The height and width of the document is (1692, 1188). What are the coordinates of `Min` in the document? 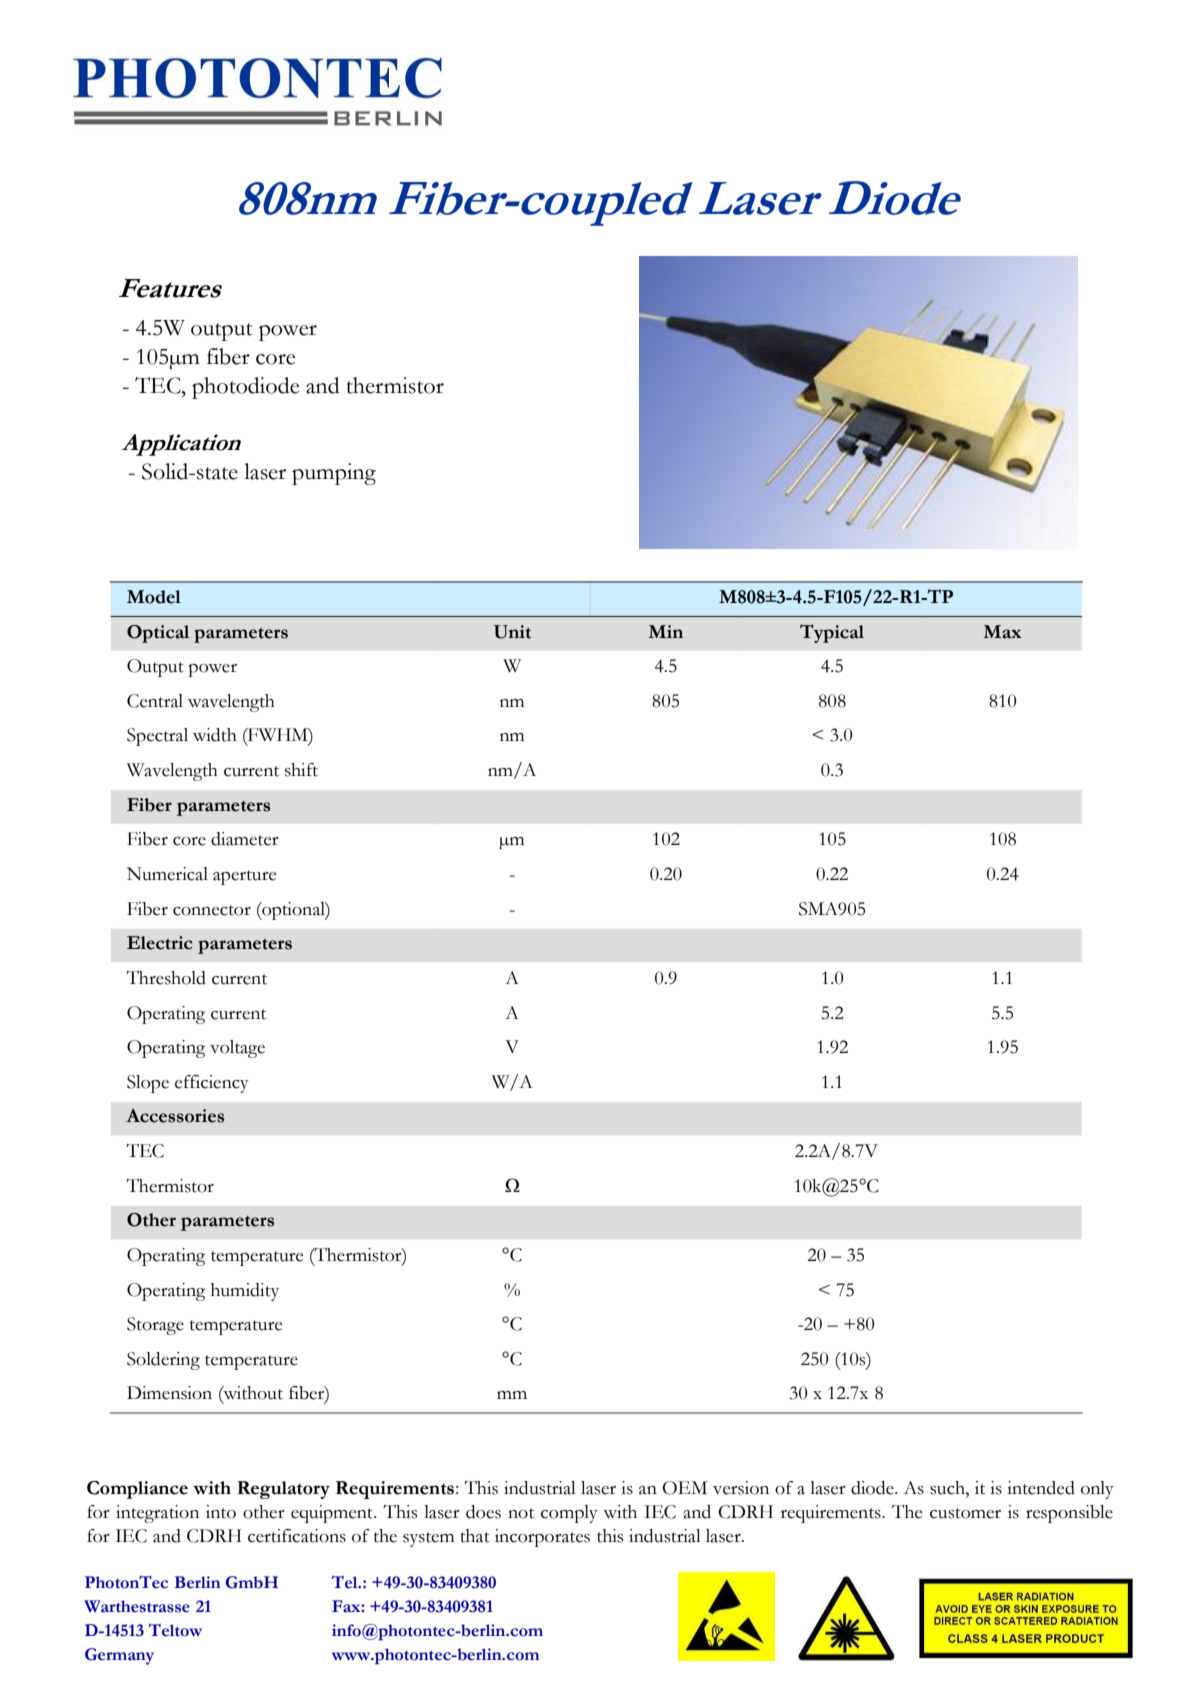 It's located at (665, 631).
